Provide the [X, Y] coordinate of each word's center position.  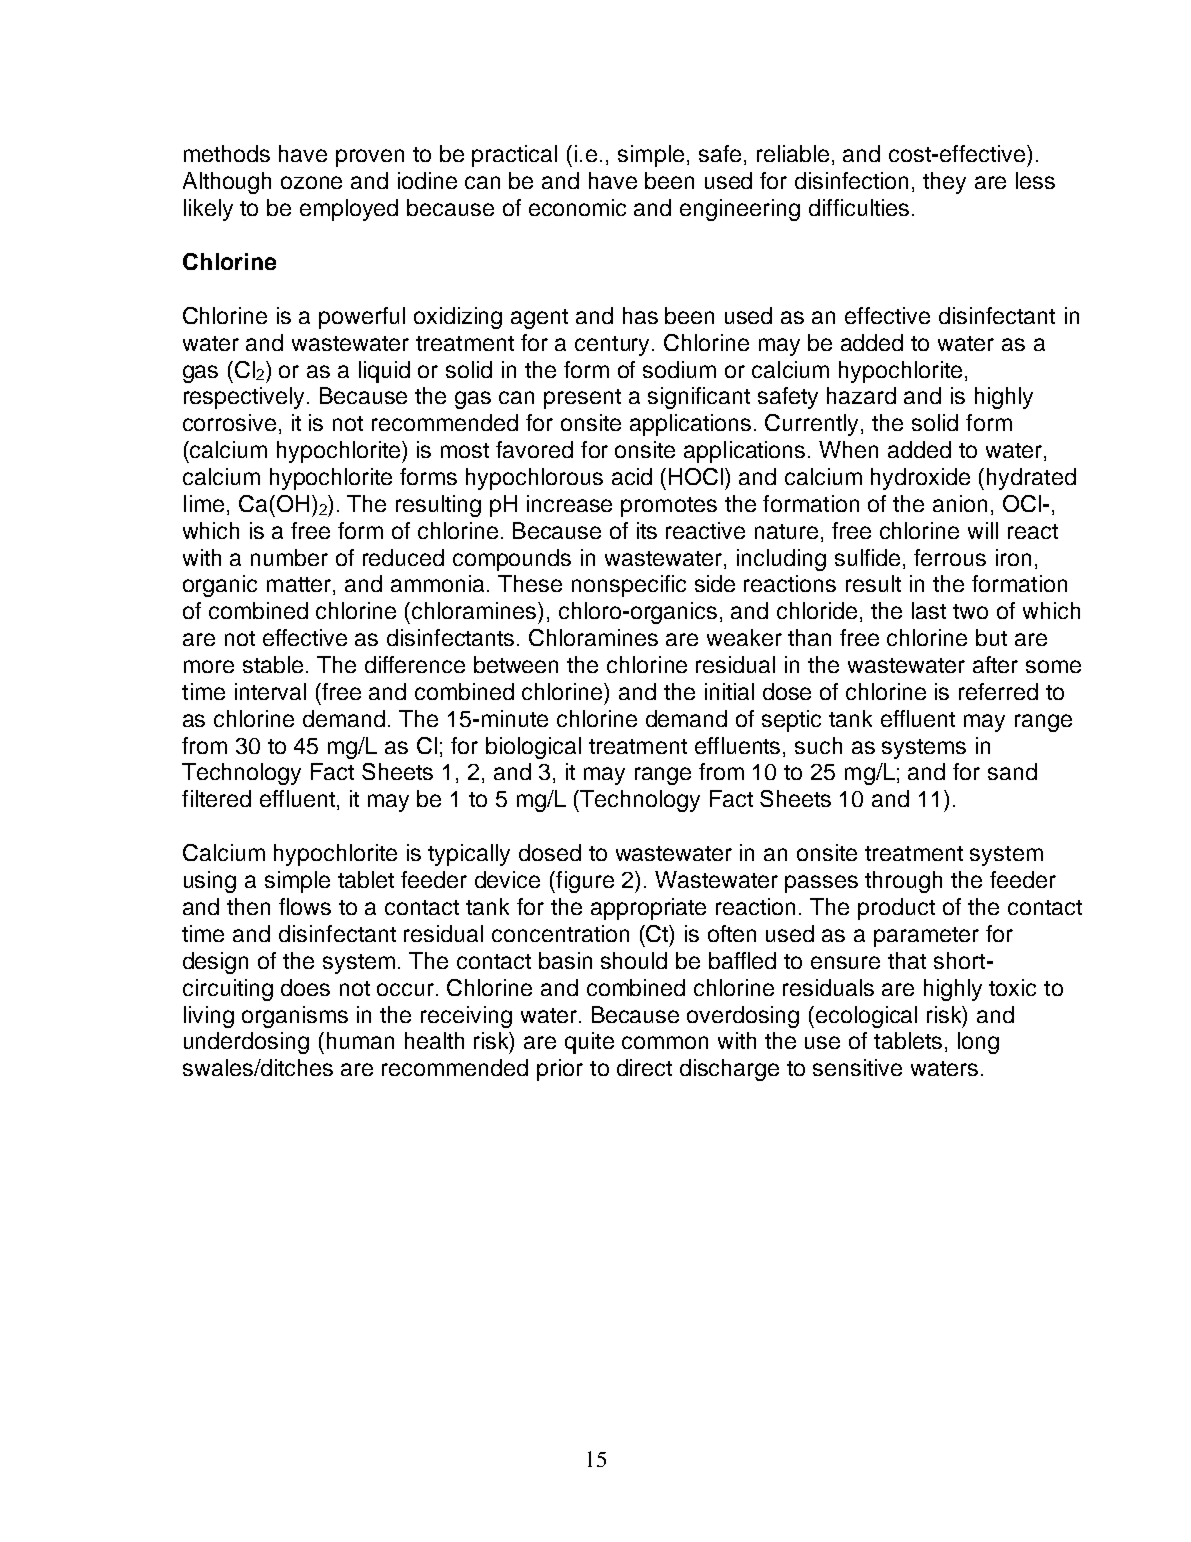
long [978, 1043]
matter [300, 586]
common [665, 1042]
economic [577, 207]
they [944, 183]
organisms [295, 1017]
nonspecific [629, 586]
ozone [311, 182]
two [970, 611]
